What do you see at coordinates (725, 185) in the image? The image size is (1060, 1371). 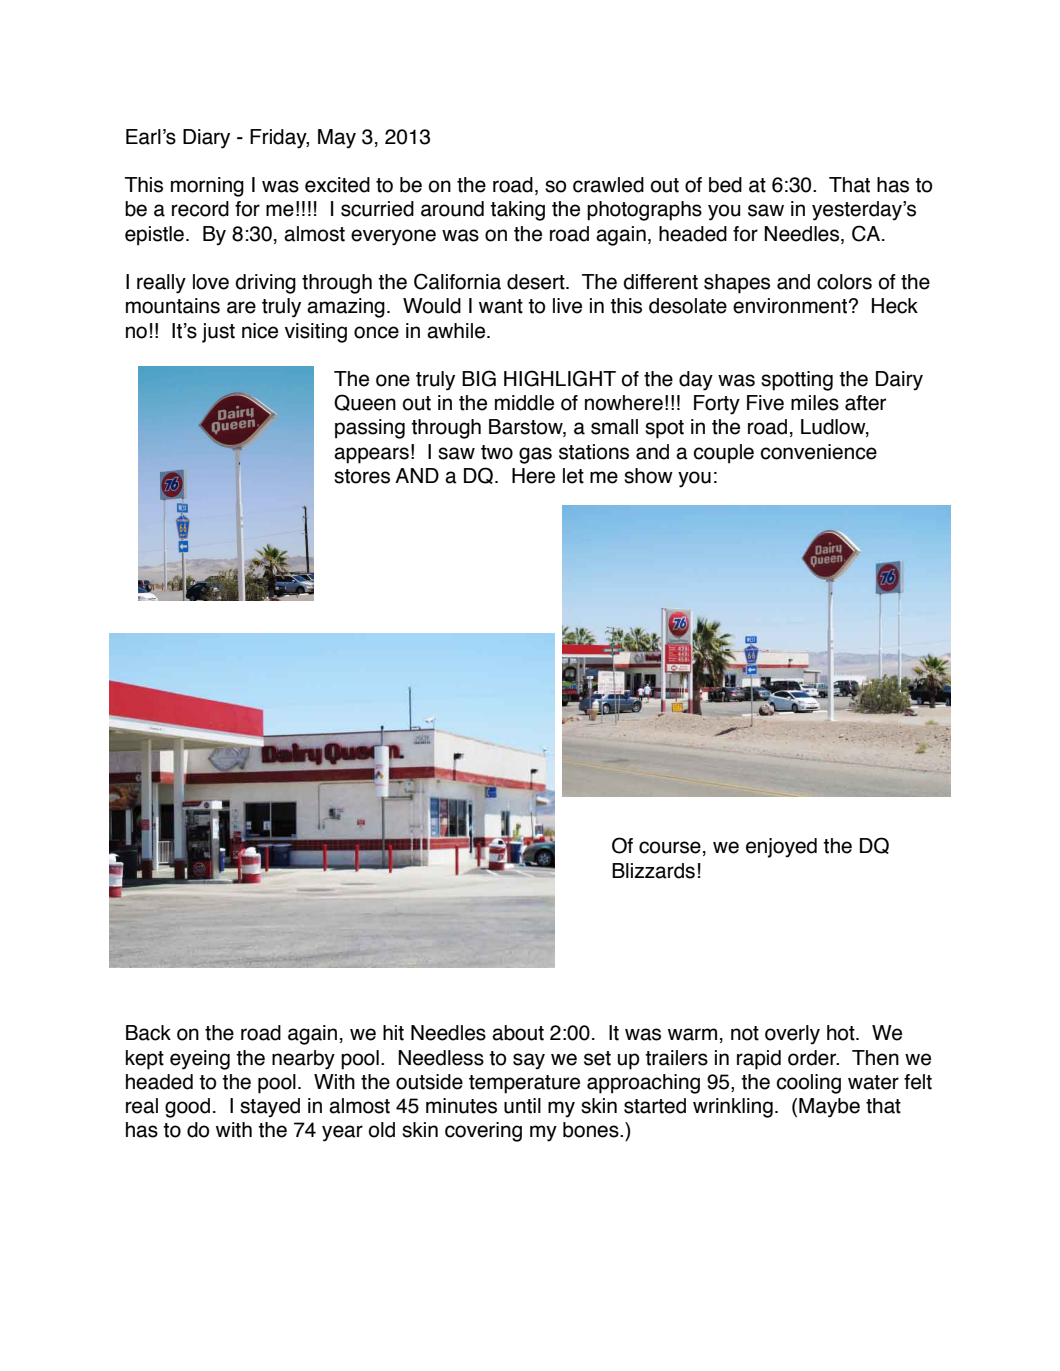 I see `bed` at bounding box center [725, 185].
